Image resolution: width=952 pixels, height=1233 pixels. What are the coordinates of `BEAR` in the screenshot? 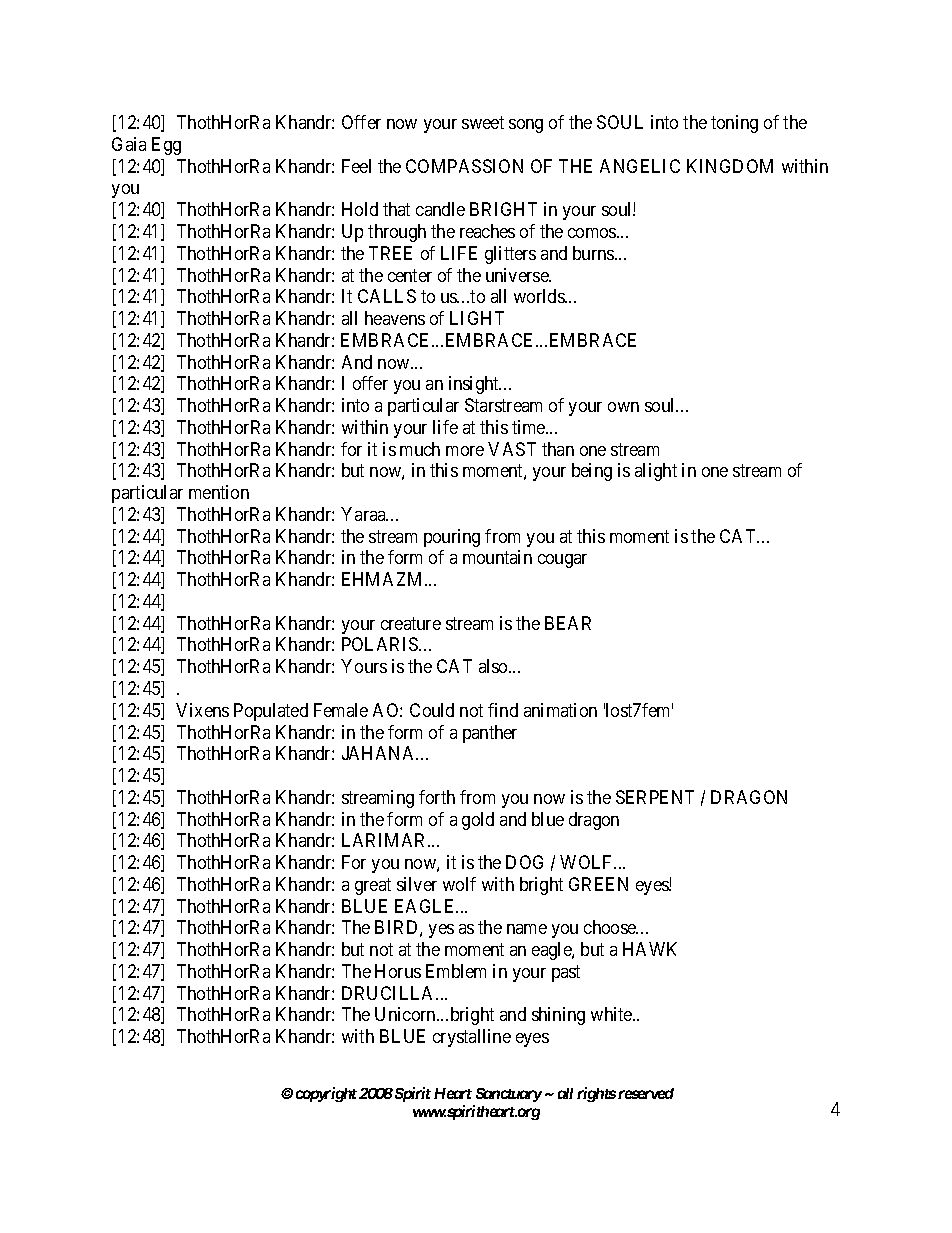 It's located at (568, 623).
